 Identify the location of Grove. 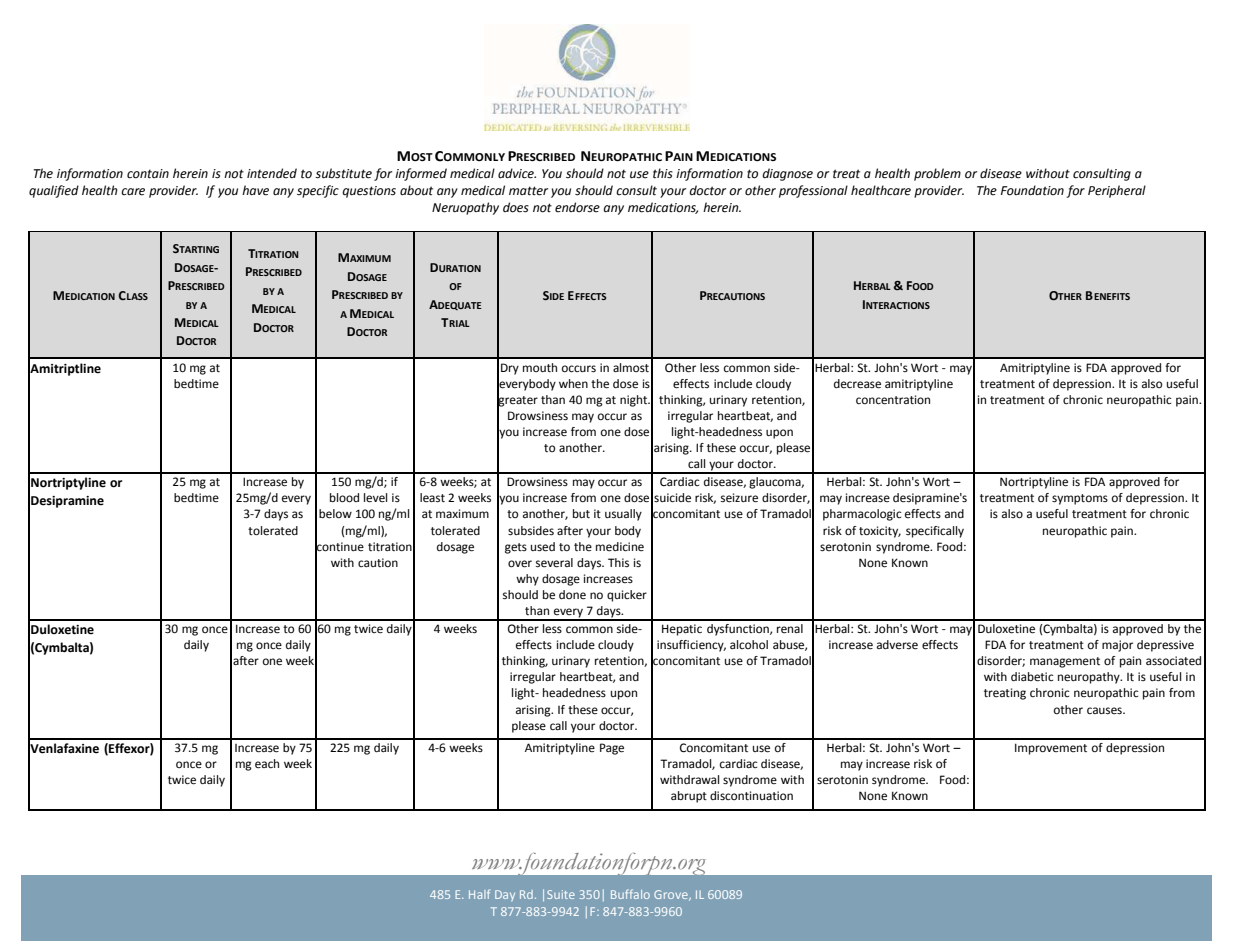
(672, 895).
